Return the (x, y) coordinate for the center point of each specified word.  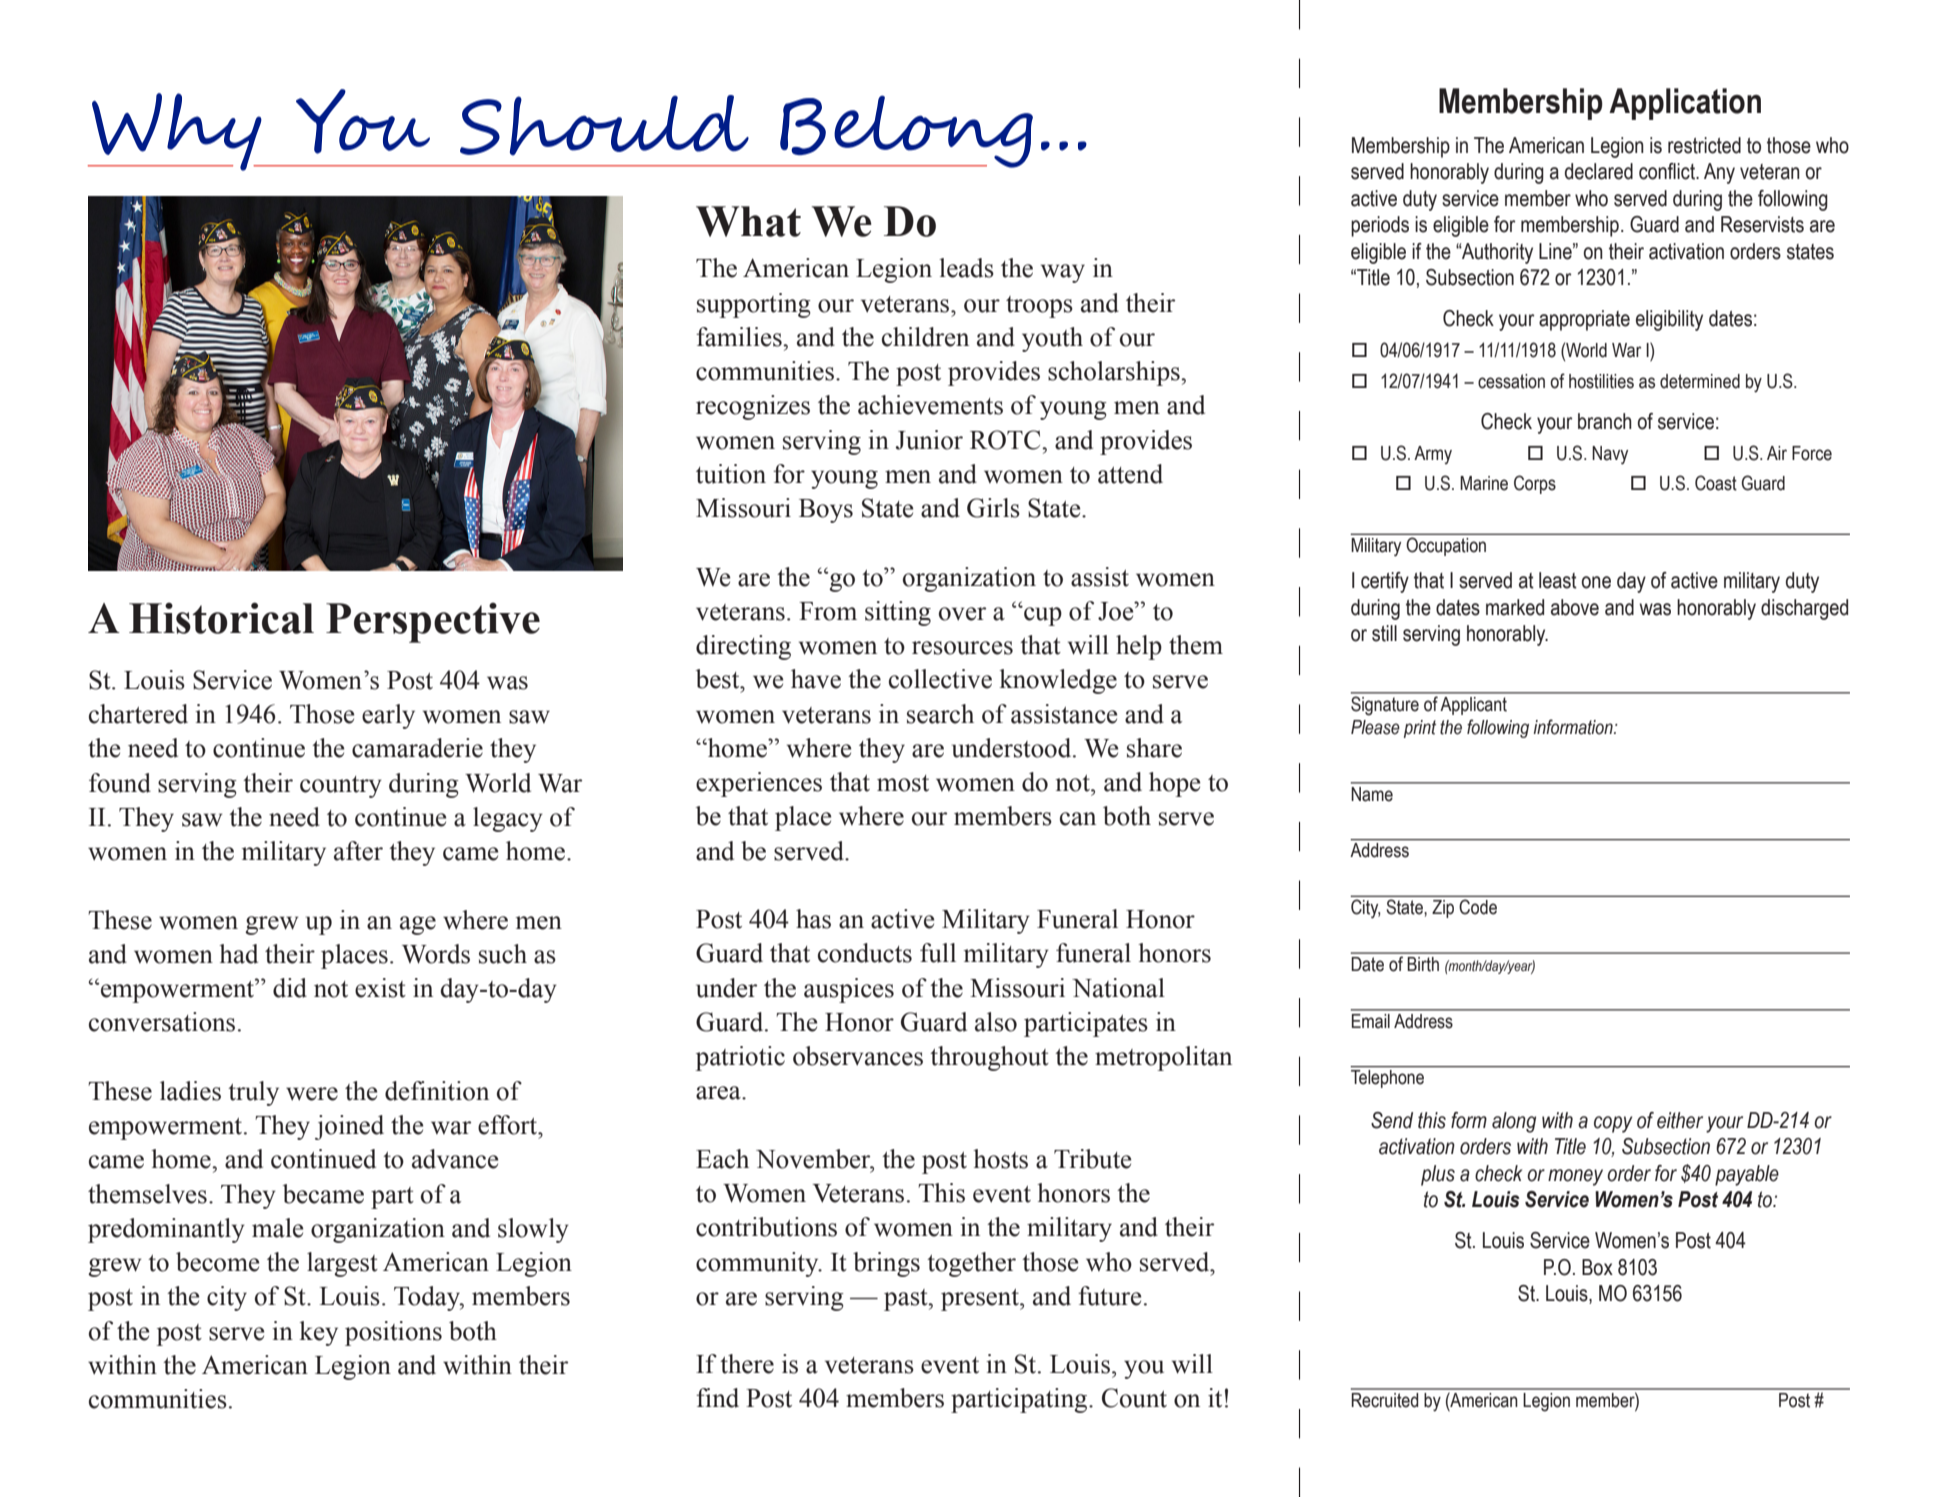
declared (1599, 171)
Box (1597, 1267)
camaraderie (417, 748)
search (940, 714)
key (318, 1333)
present (981, 1300)
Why (177, 132)
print (1420, 729)
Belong (905, 131)
